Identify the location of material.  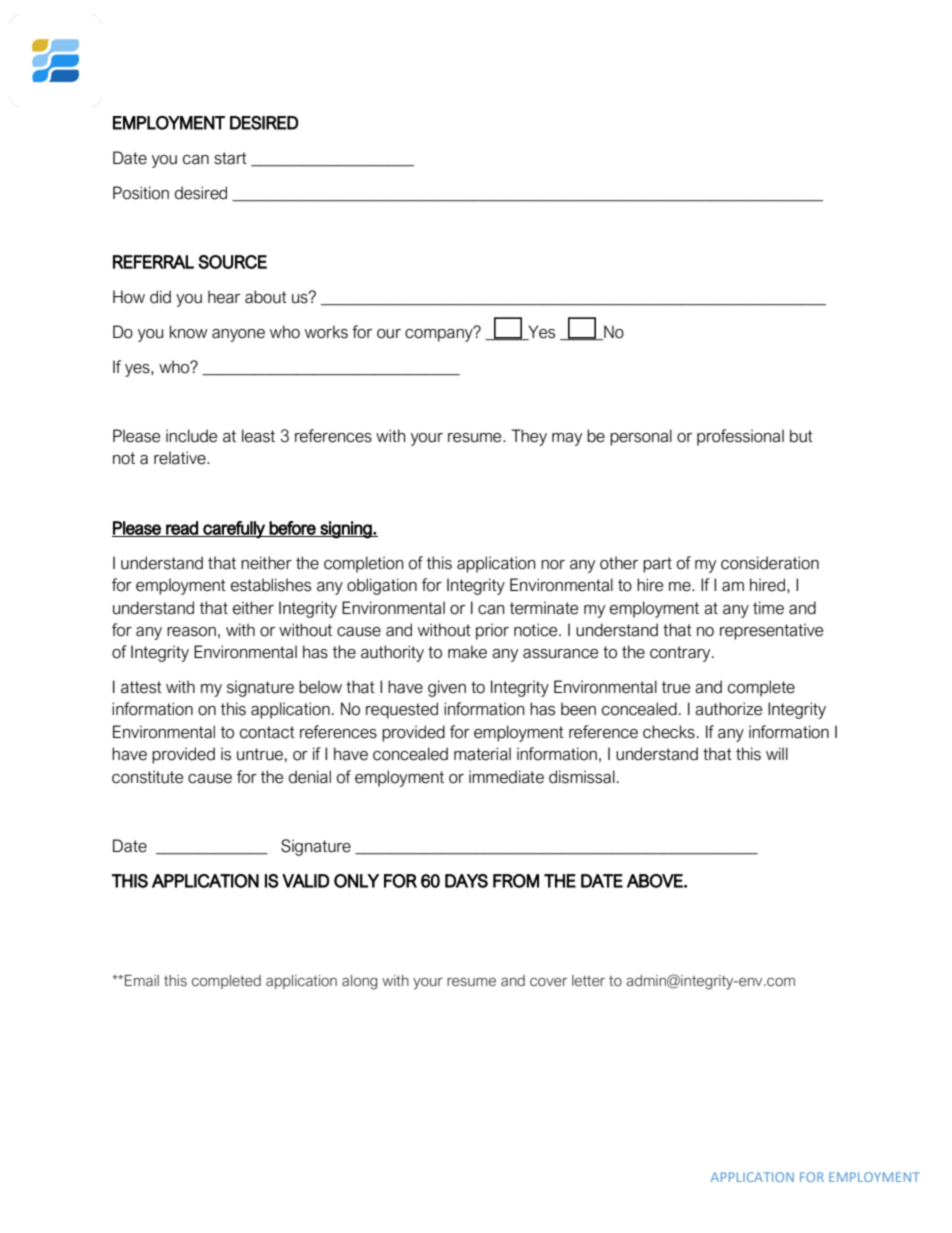
(482, 754).
